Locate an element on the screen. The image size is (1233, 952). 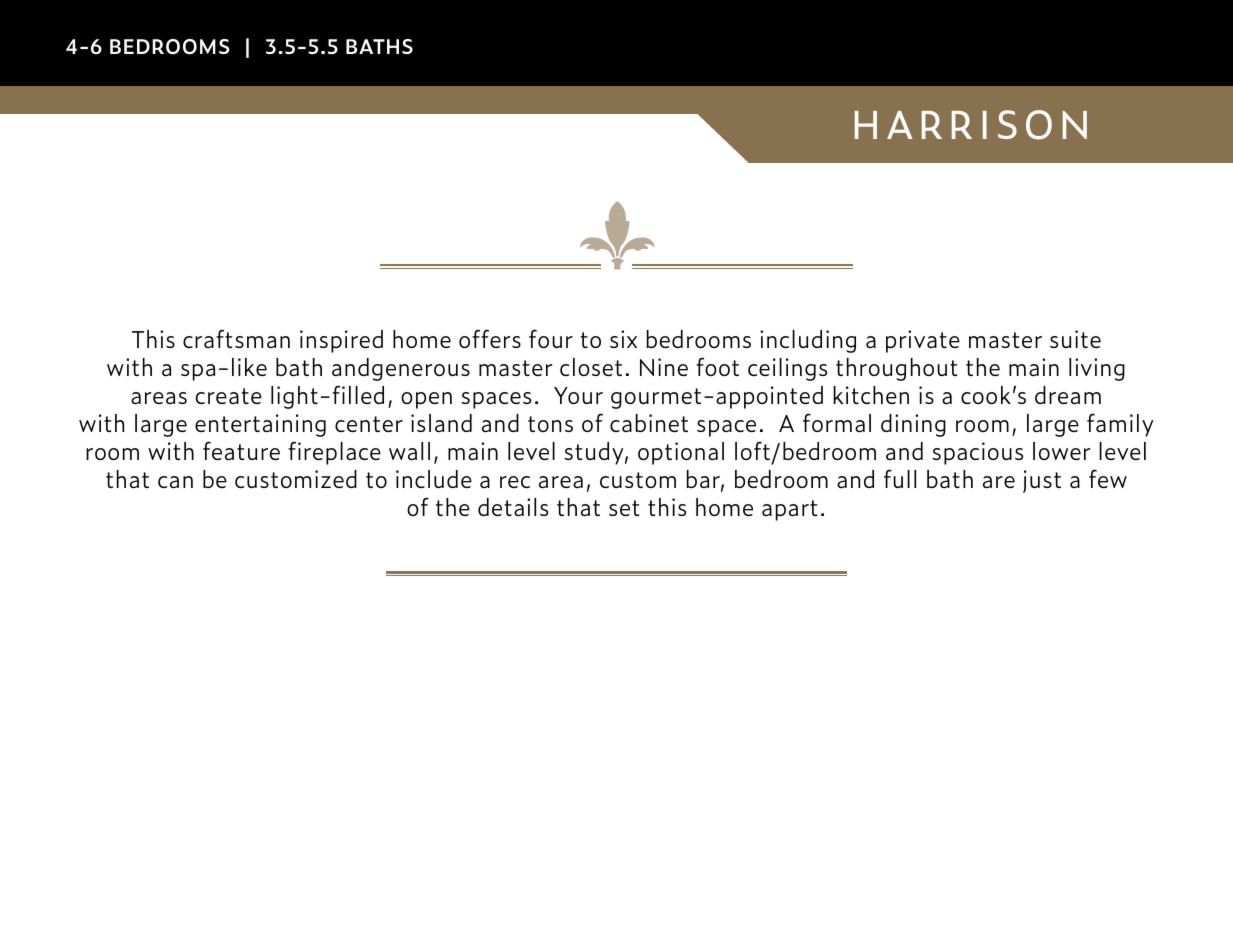
six is located at coordinates (623, 339).
